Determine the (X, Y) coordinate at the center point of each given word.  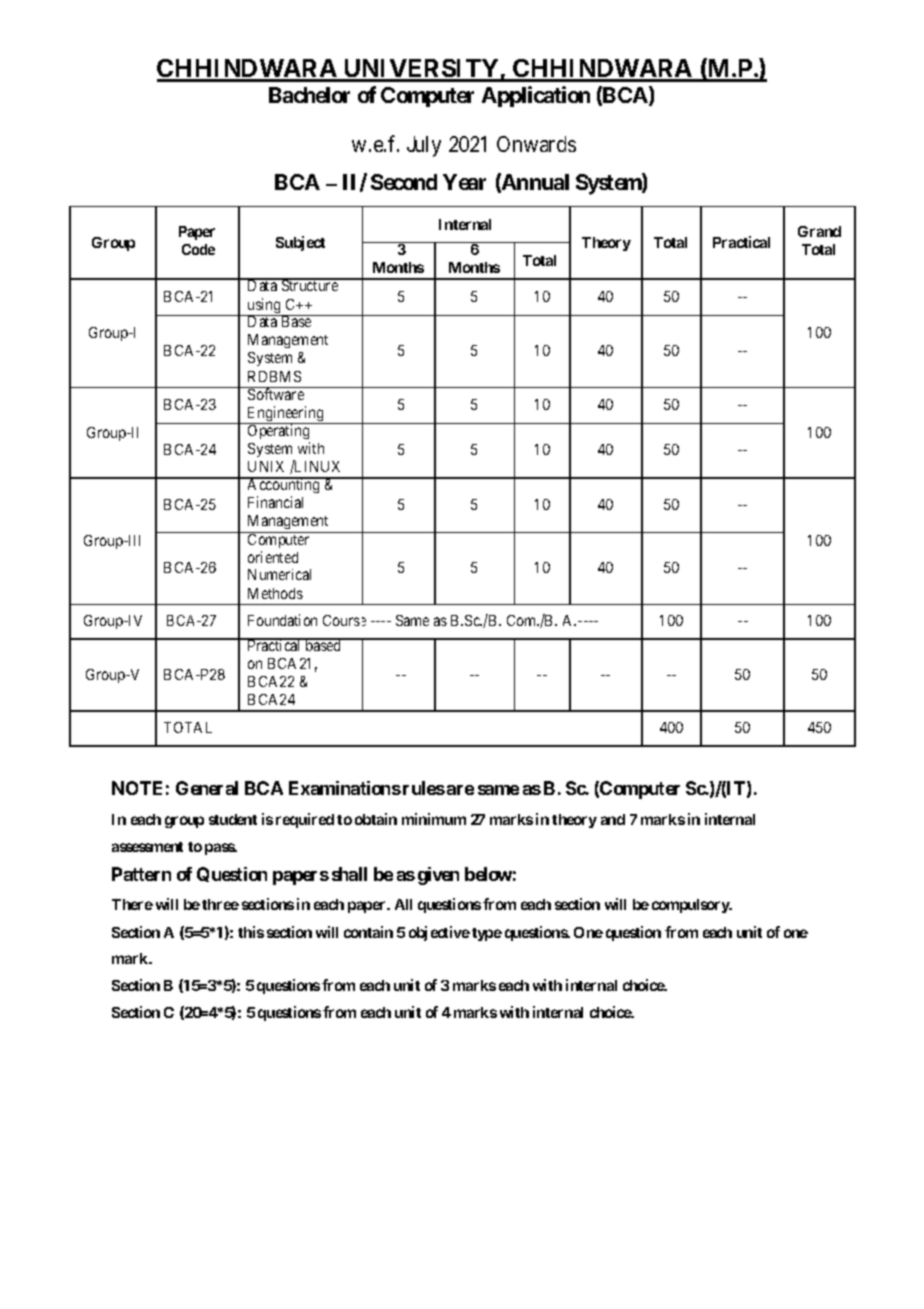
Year (464, 182)
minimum (434, 819)
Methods (275, 593)
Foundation (282, 620)
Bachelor (309, 95)
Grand (819, 231)
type (487, 934)
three (220, 904)
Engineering (286, 415)
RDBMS (274, 376)
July (424, 146)
